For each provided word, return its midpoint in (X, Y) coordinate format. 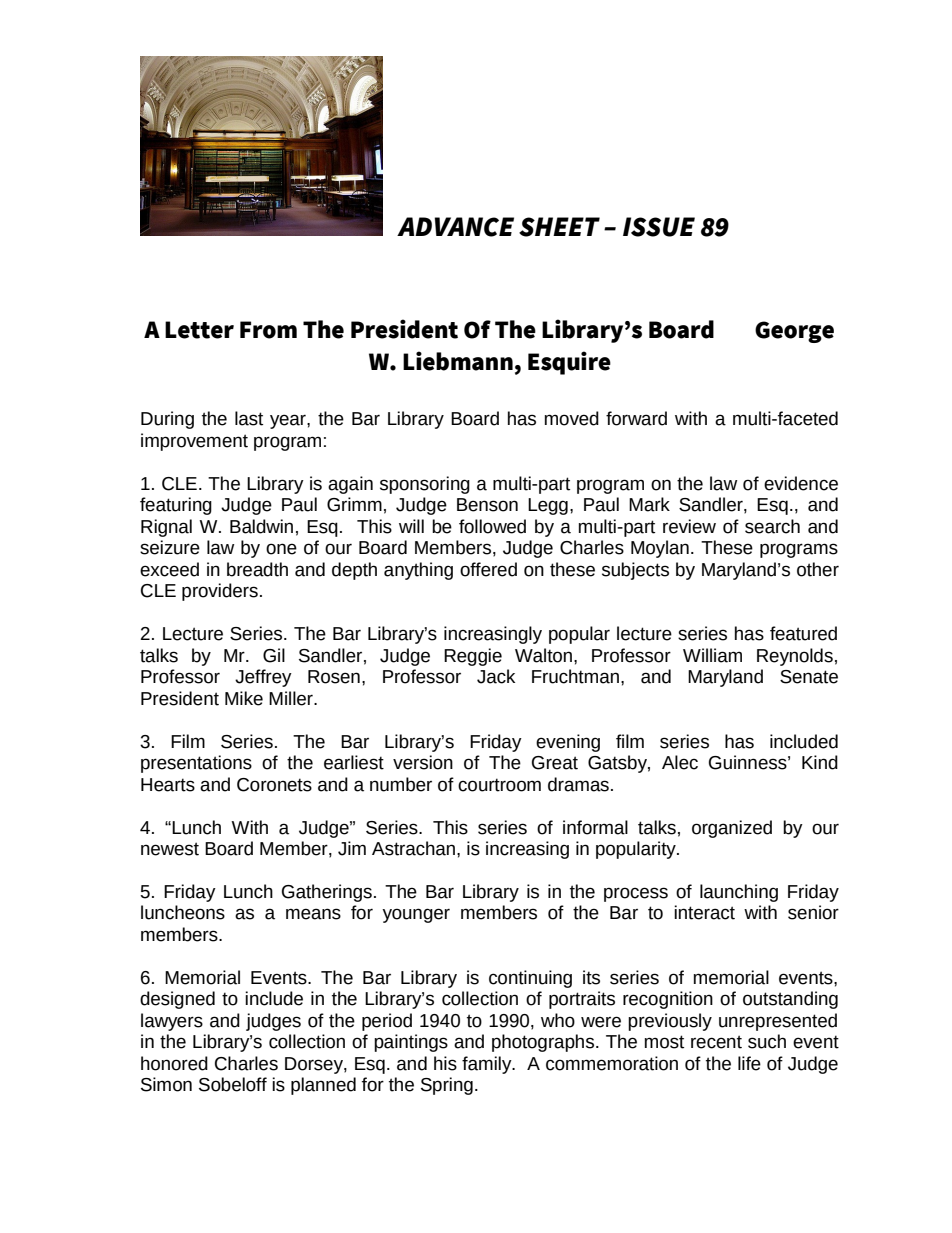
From (268, 330)
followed (492, 526)
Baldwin (261, 526)
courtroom (499, 785)
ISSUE (659, 227)
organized (732, 829)
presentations (196, 764)
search (772, 526)
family (488, 1065)
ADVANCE (455, 227)
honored (174, 1063)
